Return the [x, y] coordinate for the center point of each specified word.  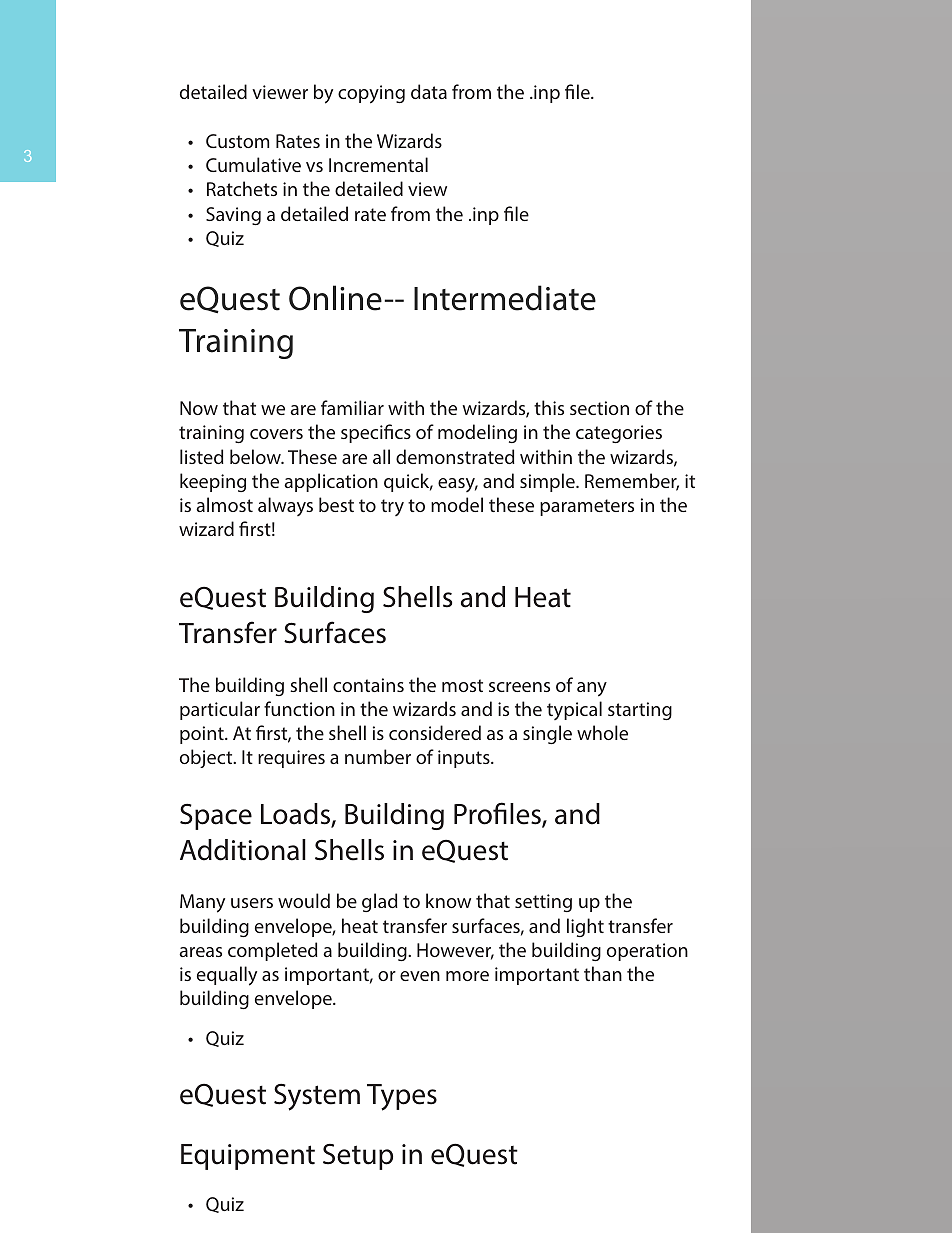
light [585, 927]
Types [402, 1097]
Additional [243, 850]
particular [220, 710]
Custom [237, 141]
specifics [376, 433]
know [448, 900]
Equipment [248, 1157]
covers [276, 434]
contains [368, 685]
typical [574, 710]
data [429, 91]
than [603, 973]
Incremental [378, 164]
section [599, 408]
